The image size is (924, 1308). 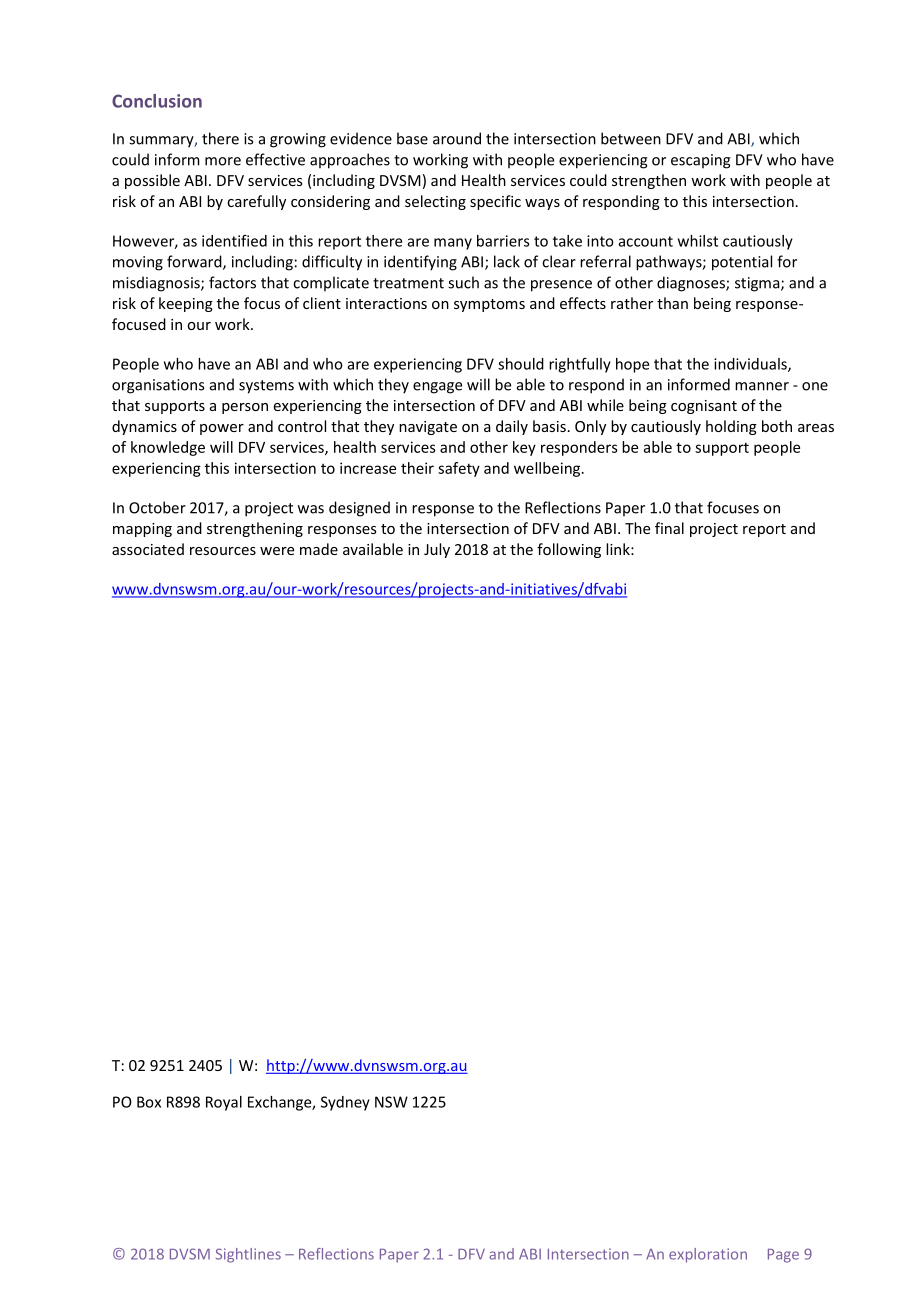 I want to click on around, so click(x=457, y=138).
